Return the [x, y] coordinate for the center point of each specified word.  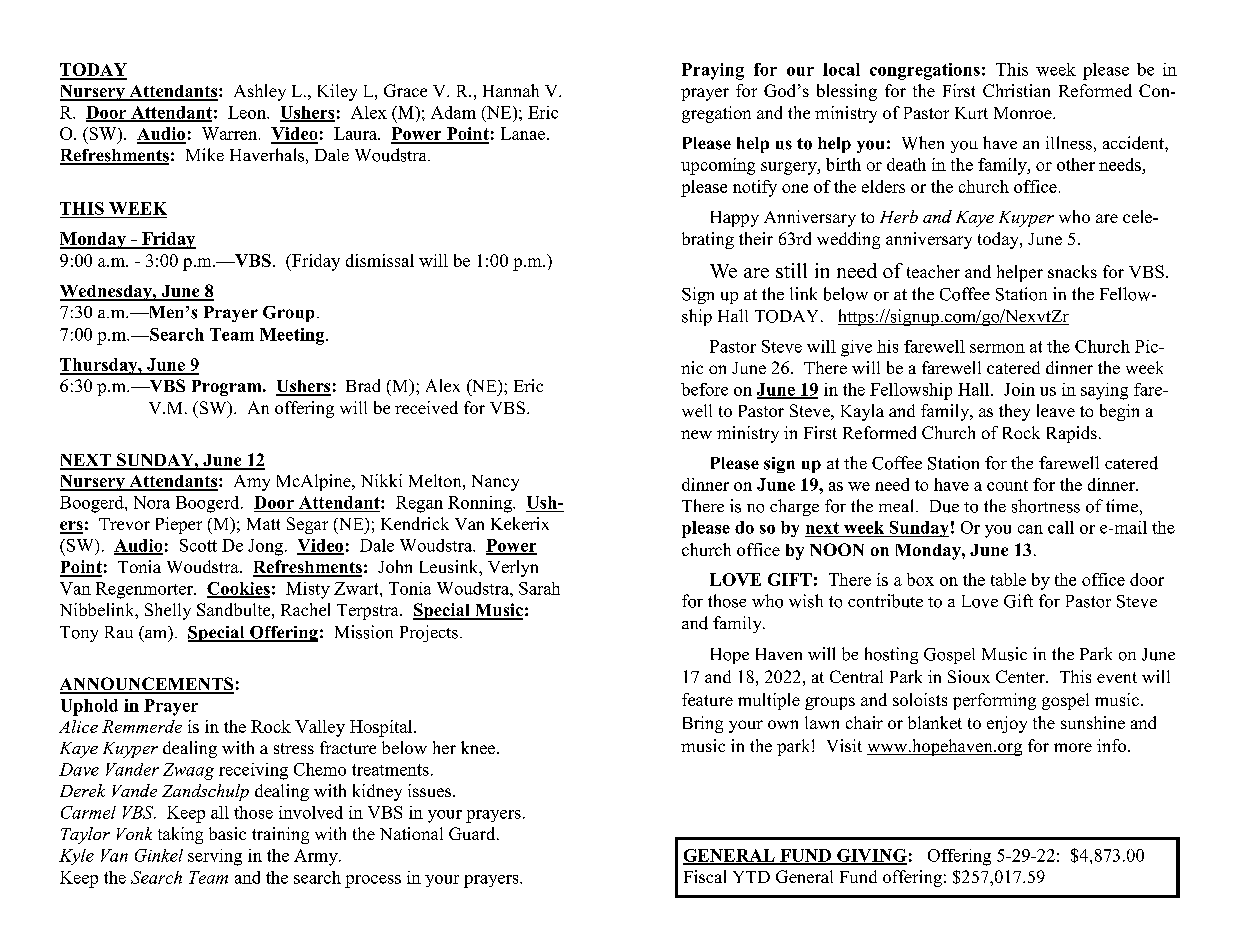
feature [707, 699]
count [1007, 485]
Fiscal [705, 876]
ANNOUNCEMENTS [147, 685]
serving [215, 857]
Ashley [260, 92]
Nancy [495, 483]
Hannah [511, 90]
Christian [1016, 90]
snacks [1072, 271]
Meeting [293, 336]
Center [1022, 676]
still [791, 270]
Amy [252, 483]
